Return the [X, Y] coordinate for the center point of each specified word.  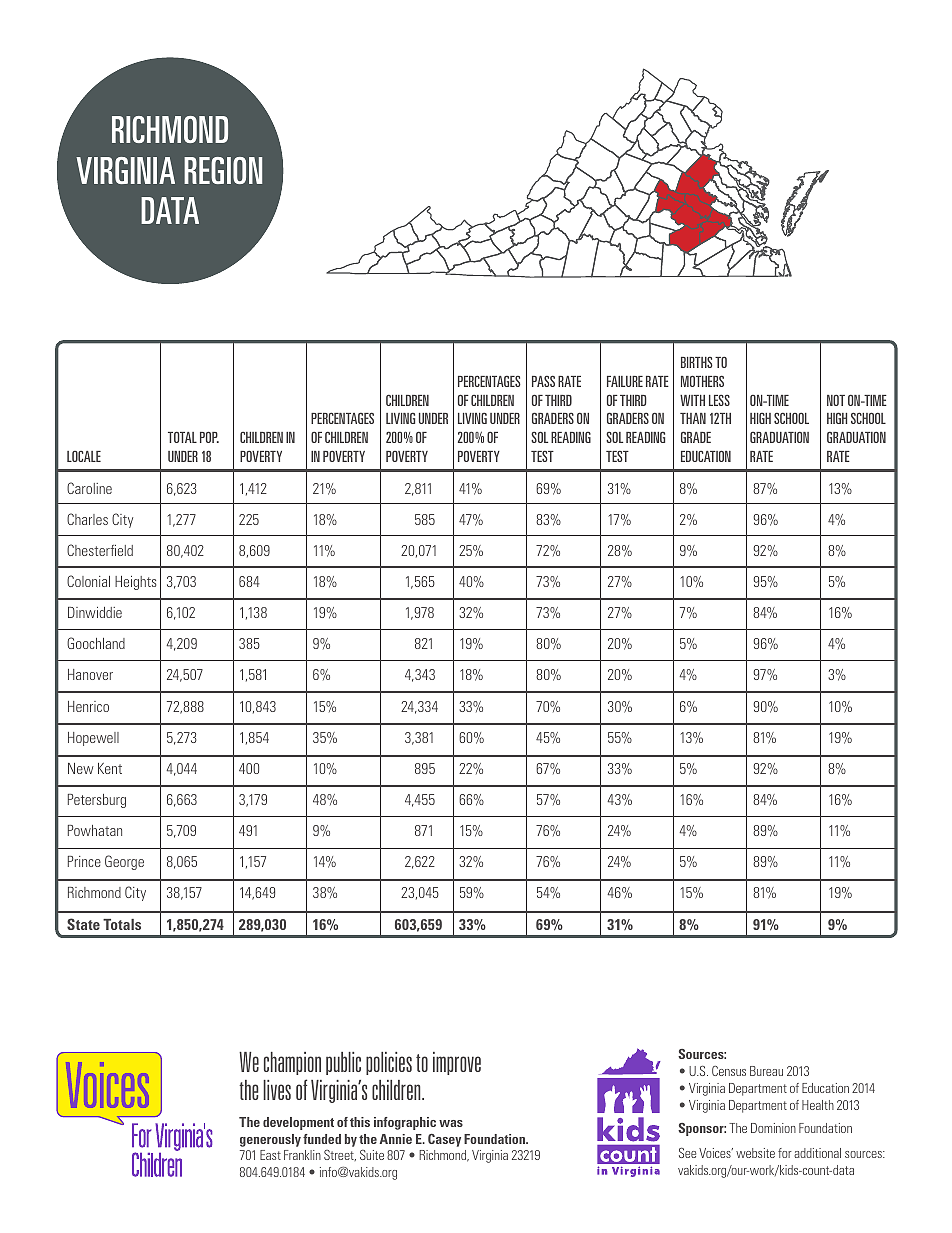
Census [729, 1071]
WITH [692, 400]
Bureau [766, 1071]
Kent [110, 768]
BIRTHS [697, 362]
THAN [693, 418]
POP [209, 437]
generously [270, 1140]
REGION [223, 170]
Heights [135, 583]
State [83, 924]
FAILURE [625, 381]
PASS [543, 381]
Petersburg [97, 801]
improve [457, 1063]
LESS [719, 400]
